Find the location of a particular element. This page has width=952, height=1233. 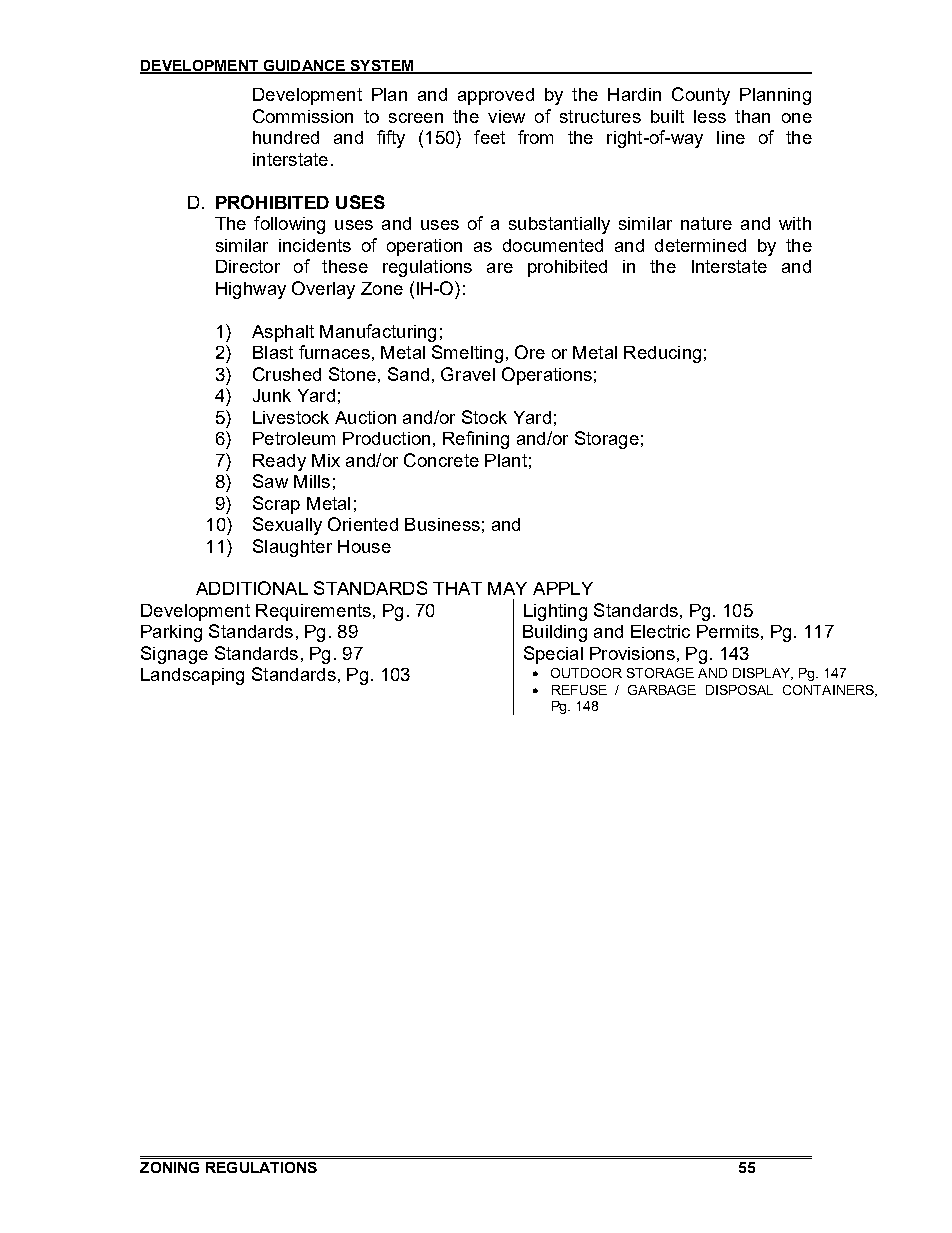

OUTDOOR is located at coordinates (586, 673).
